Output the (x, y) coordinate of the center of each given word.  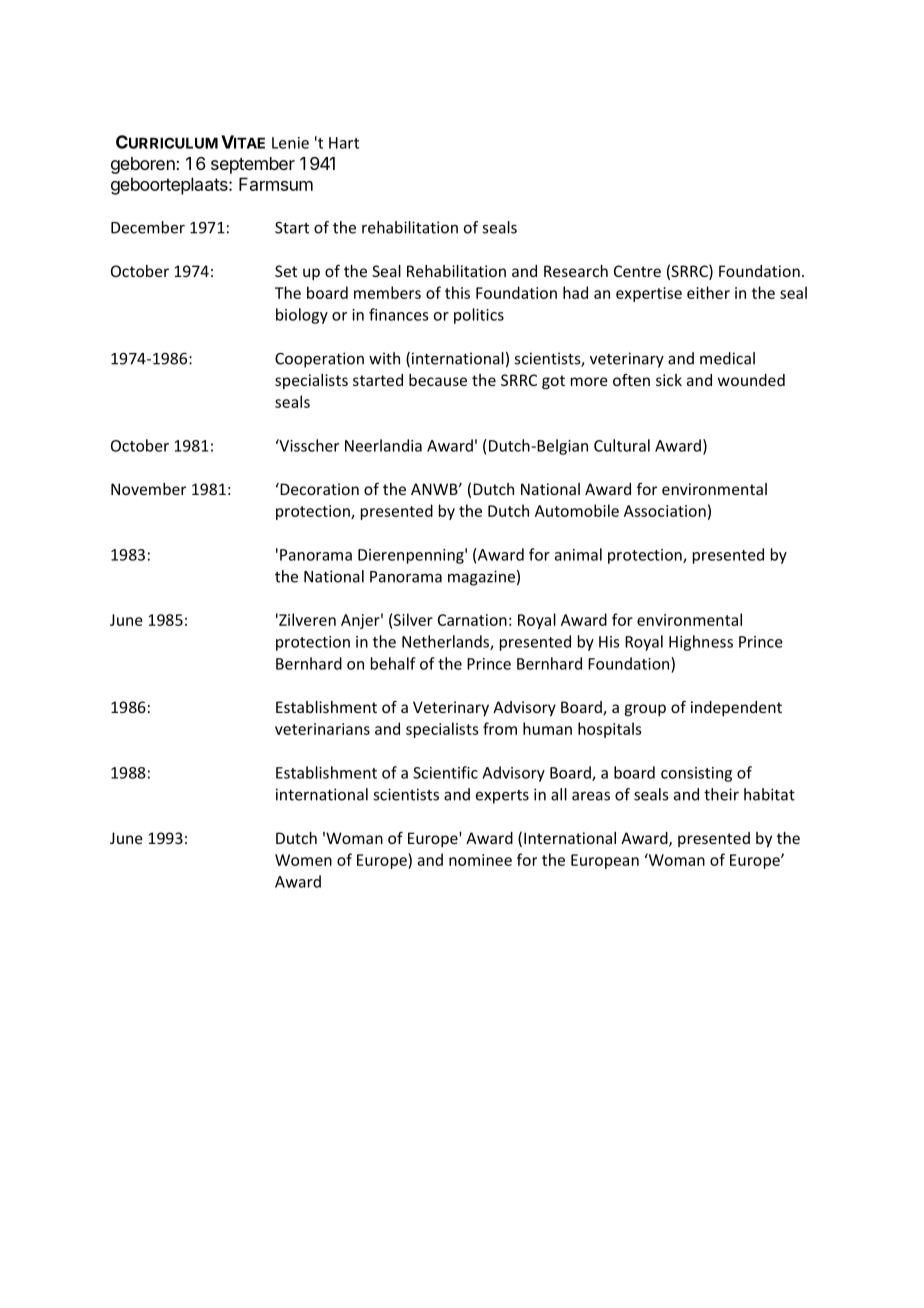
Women (303, 860)
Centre (637, 271)
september (253, 165)
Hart (344, 143)
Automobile (577, 510)
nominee (480, 860)
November (148, 489)
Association (665, 511)
